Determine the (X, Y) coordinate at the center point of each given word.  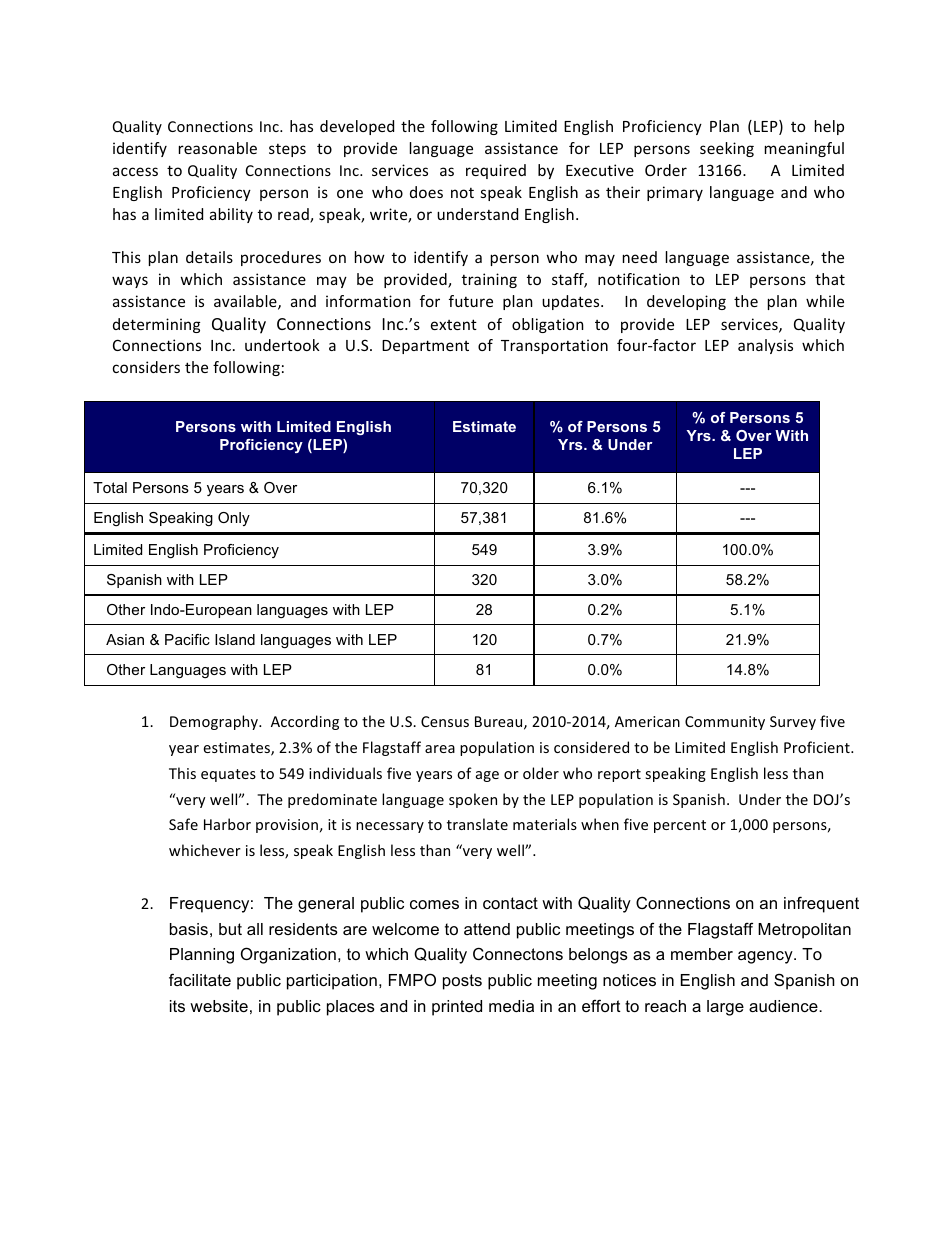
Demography (215, 722)
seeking (727, 149)
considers (146, 367)
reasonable (218, 148)
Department (425, 347)
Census (445, 721)
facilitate (200, 979)
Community (725, 723)
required (496, 171)
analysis (765, 346)
